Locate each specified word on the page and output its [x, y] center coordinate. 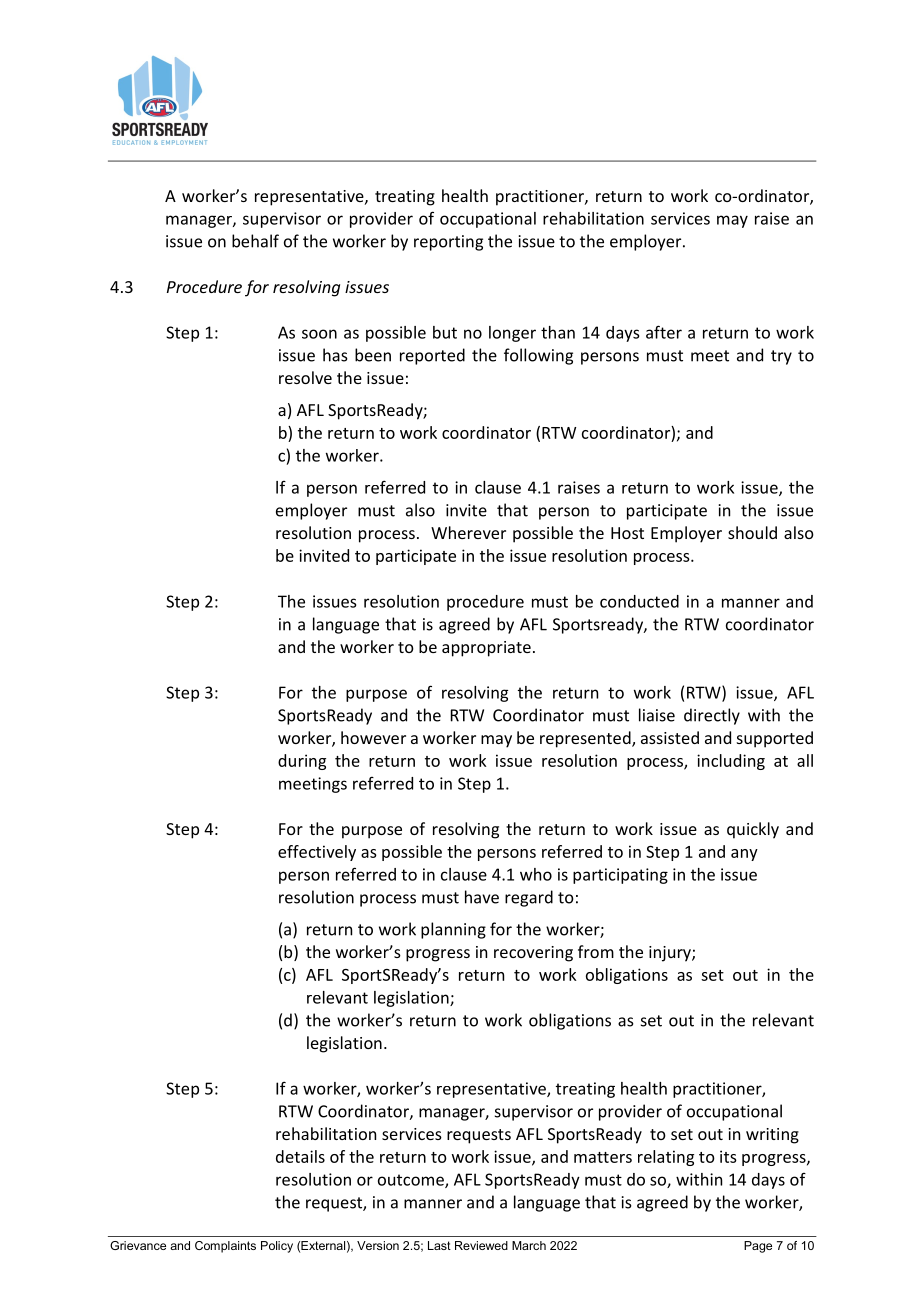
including [731, 762]
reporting [448, 243]
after [664, 332]
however [373, 737]
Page [758, 1247]
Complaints [225, 1247]
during [302, 762]
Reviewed [481, 1245]
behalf [255, 241]
